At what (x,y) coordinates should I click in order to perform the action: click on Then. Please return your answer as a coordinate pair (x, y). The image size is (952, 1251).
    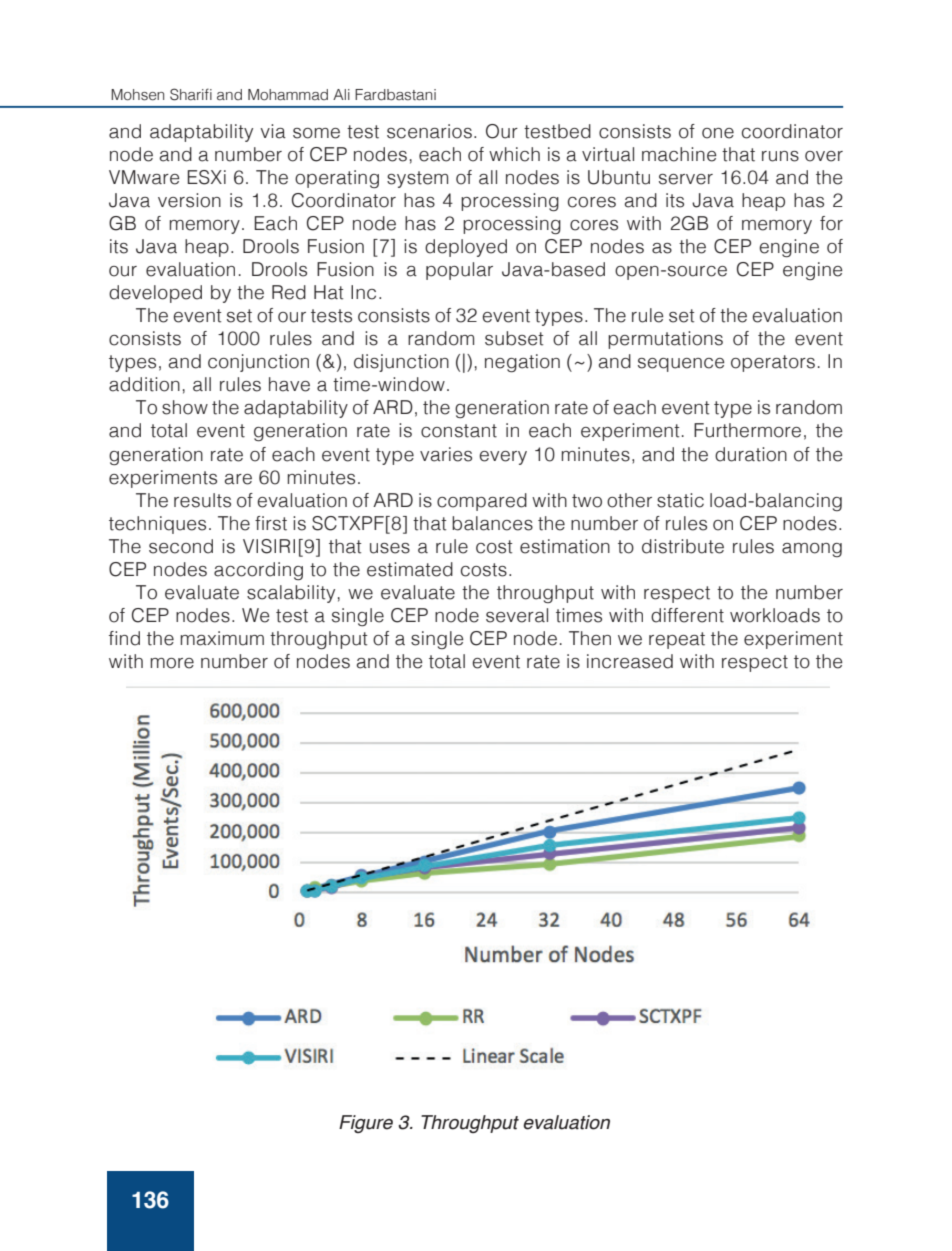
    Looking at the image, I should click on (590, 638).
